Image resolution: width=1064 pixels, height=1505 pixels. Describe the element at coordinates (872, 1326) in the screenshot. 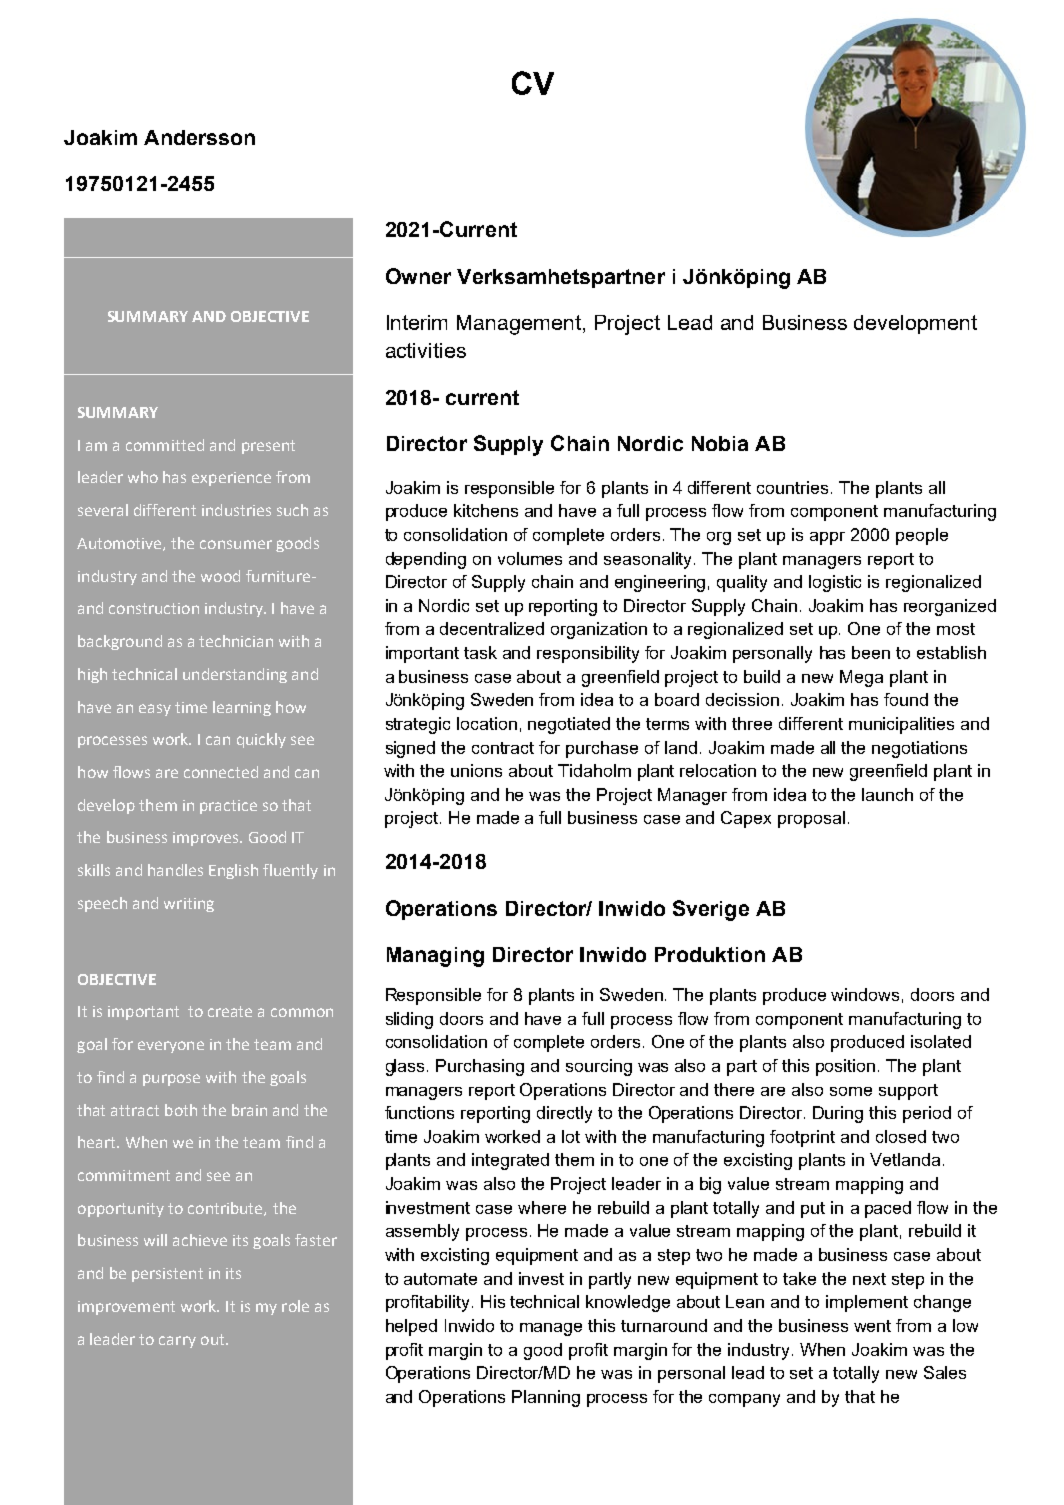

I see `went` at that location.
